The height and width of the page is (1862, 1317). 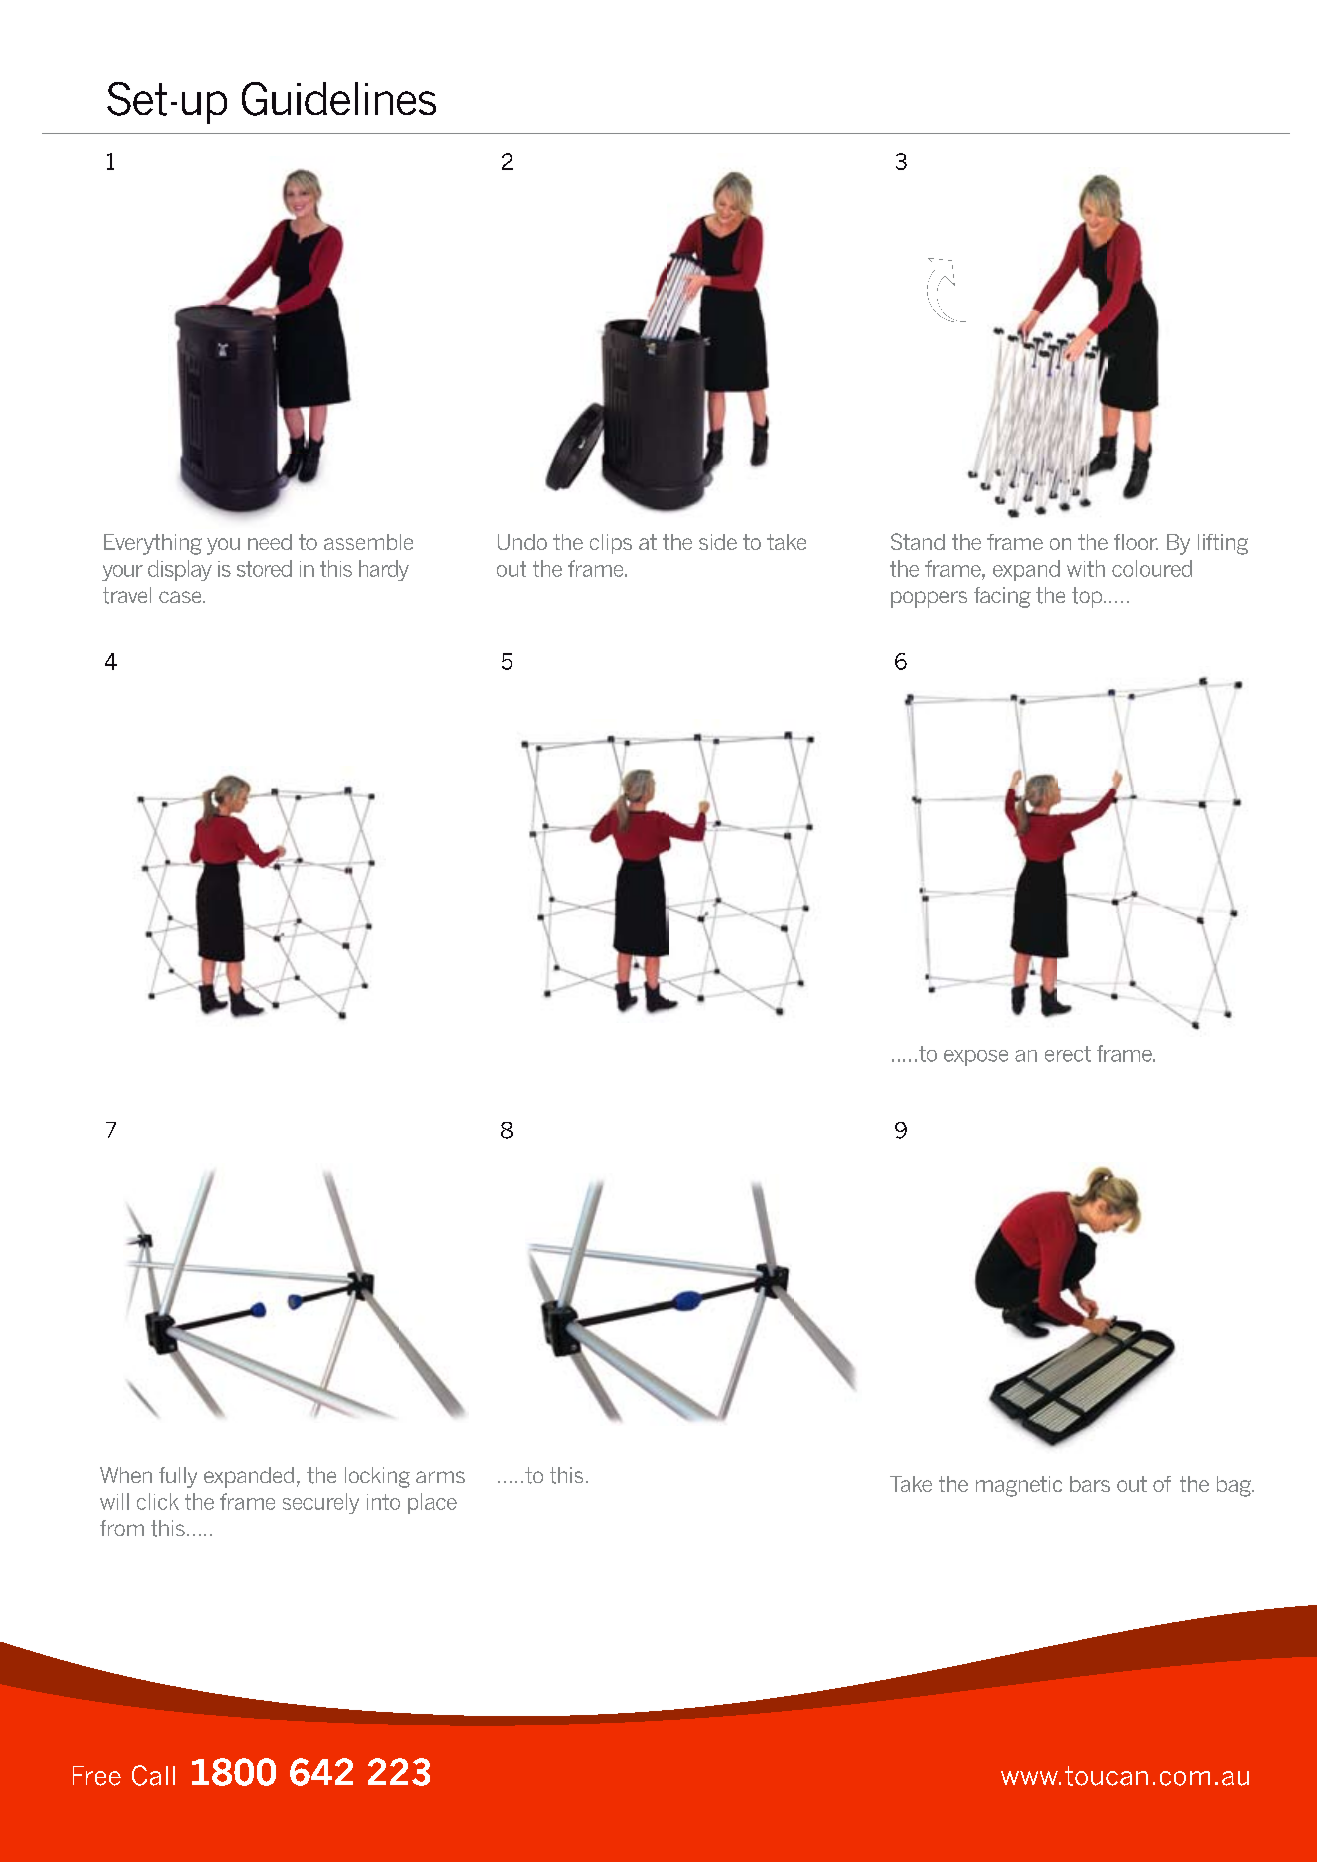 What do you see at coordinates (1068, 1054) in the page?
I see `erect` at bounding box center [1068, 1054].
